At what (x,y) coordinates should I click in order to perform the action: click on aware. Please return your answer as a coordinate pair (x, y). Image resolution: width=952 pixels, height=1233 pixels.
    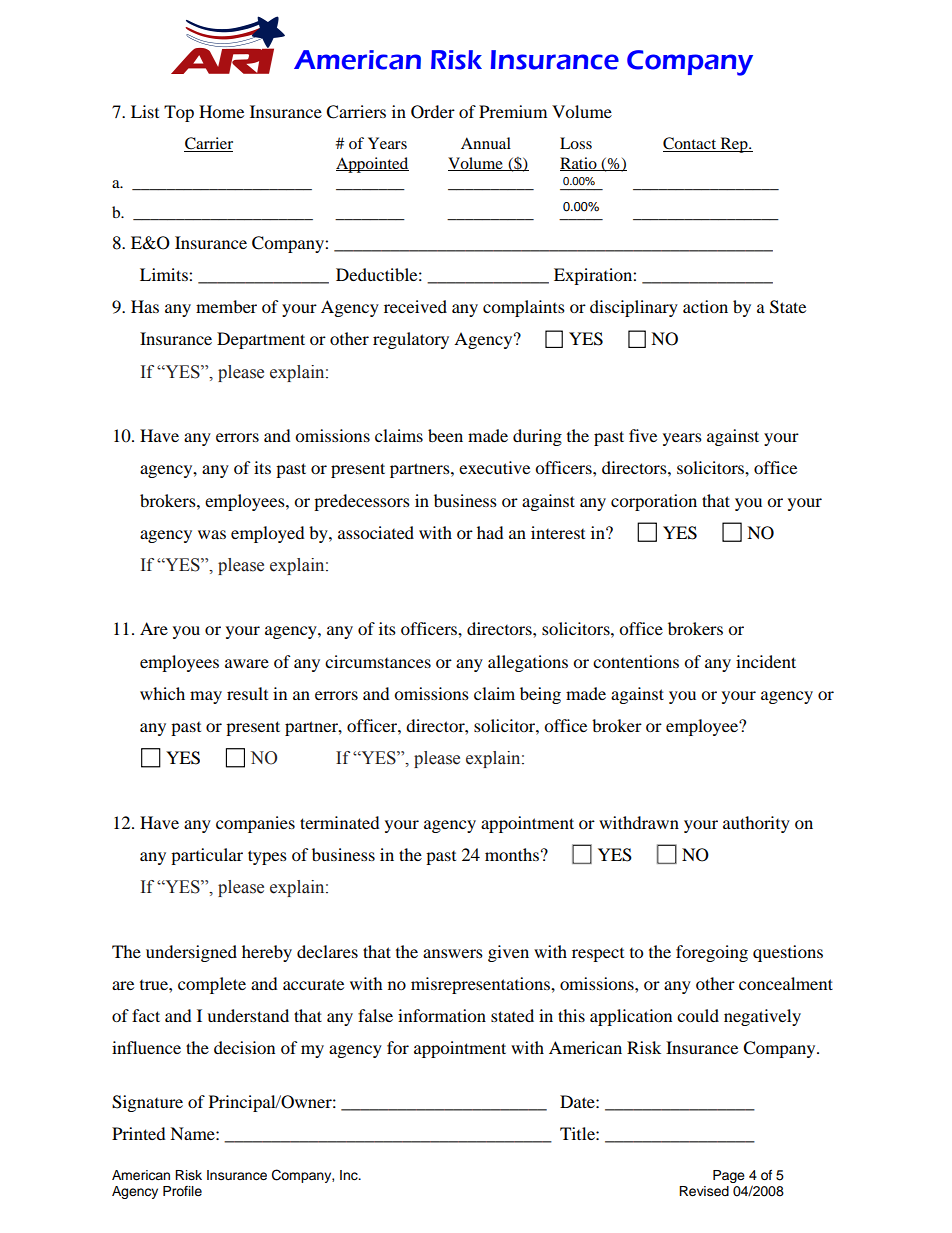
    Looking at the image, I should click on (247, 663).
